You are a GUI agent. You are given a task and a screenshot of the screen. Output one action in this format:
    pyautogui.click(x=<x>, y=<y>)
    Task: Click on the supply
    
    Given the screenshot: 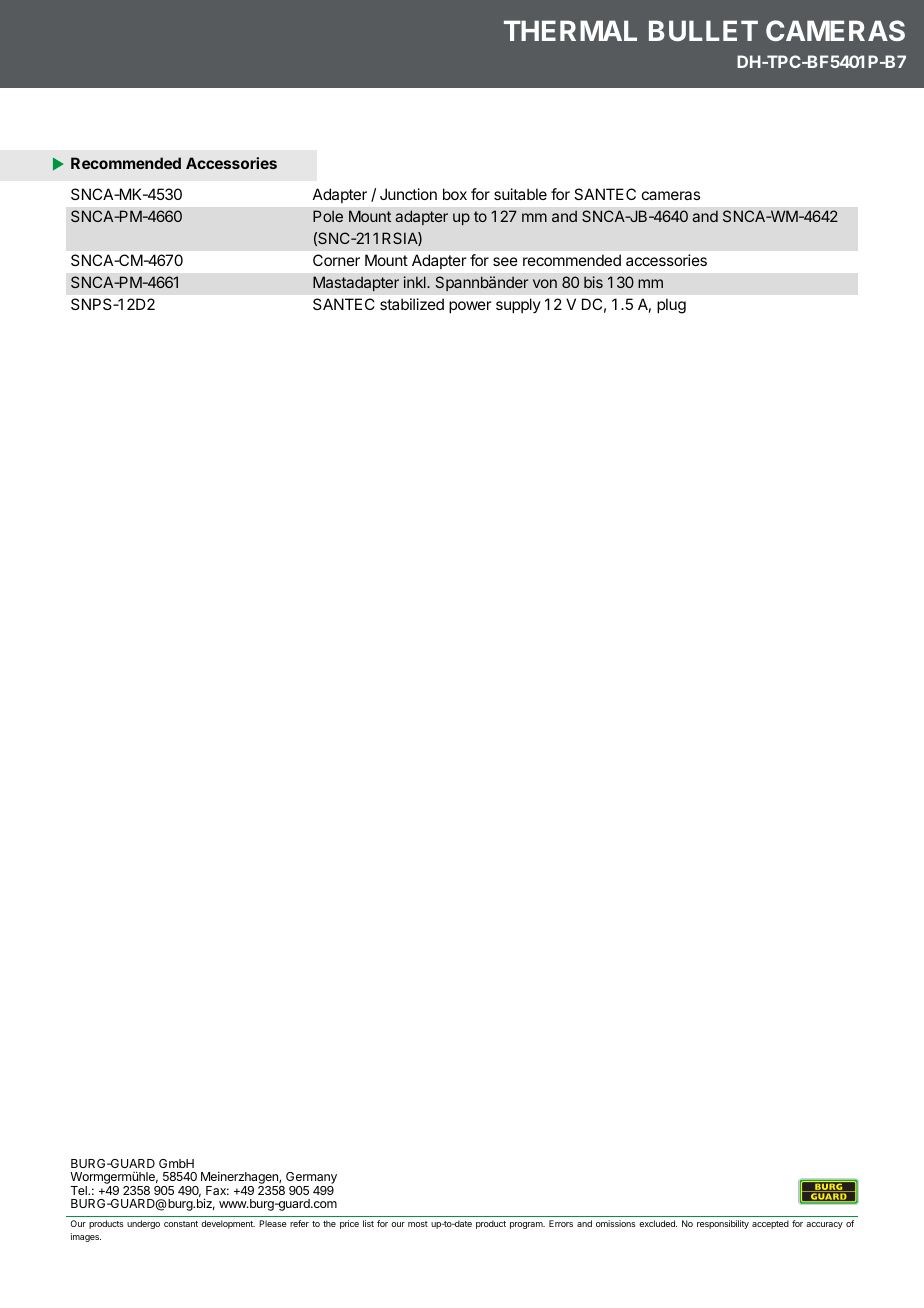 What is the action you would take?
    pyautogui.click(x=518, y=305)
